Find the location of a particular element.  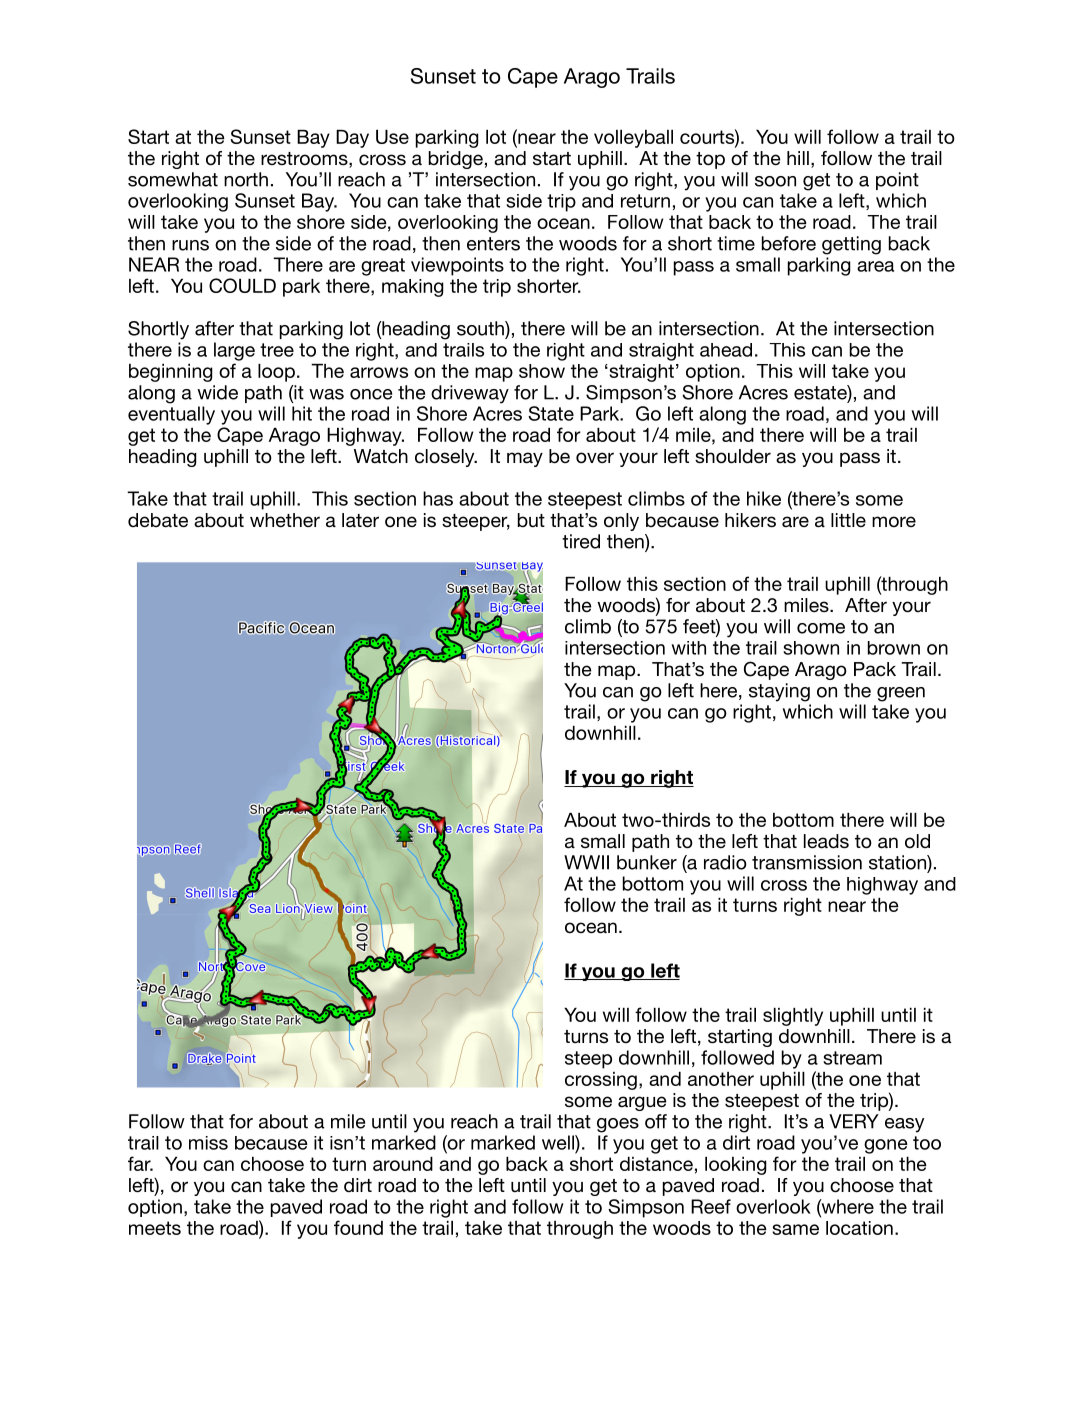

location is located at coordinates (859, 1228).
